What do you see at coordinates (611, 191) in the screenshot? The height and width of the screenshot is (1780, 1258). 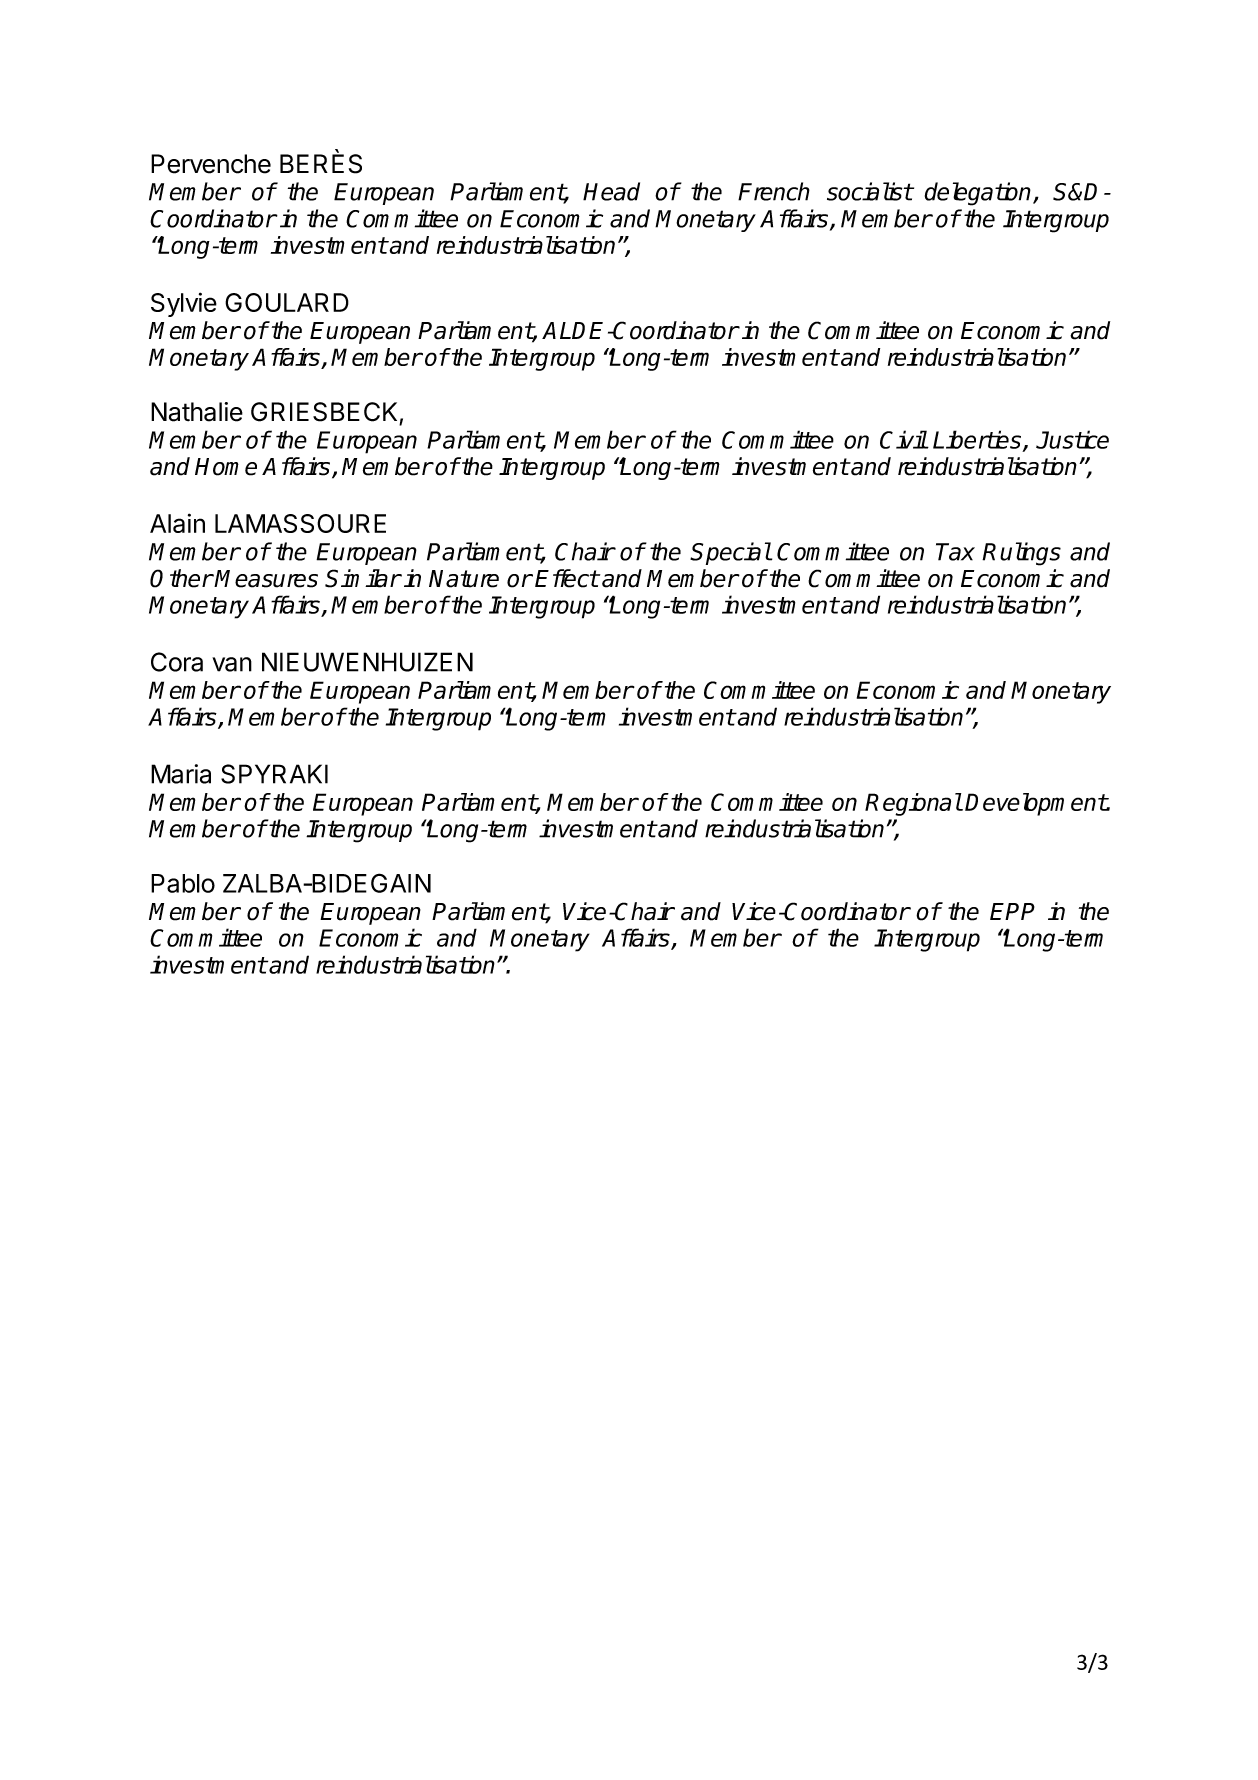 I see `Head` at bounding box center [611, 191].
